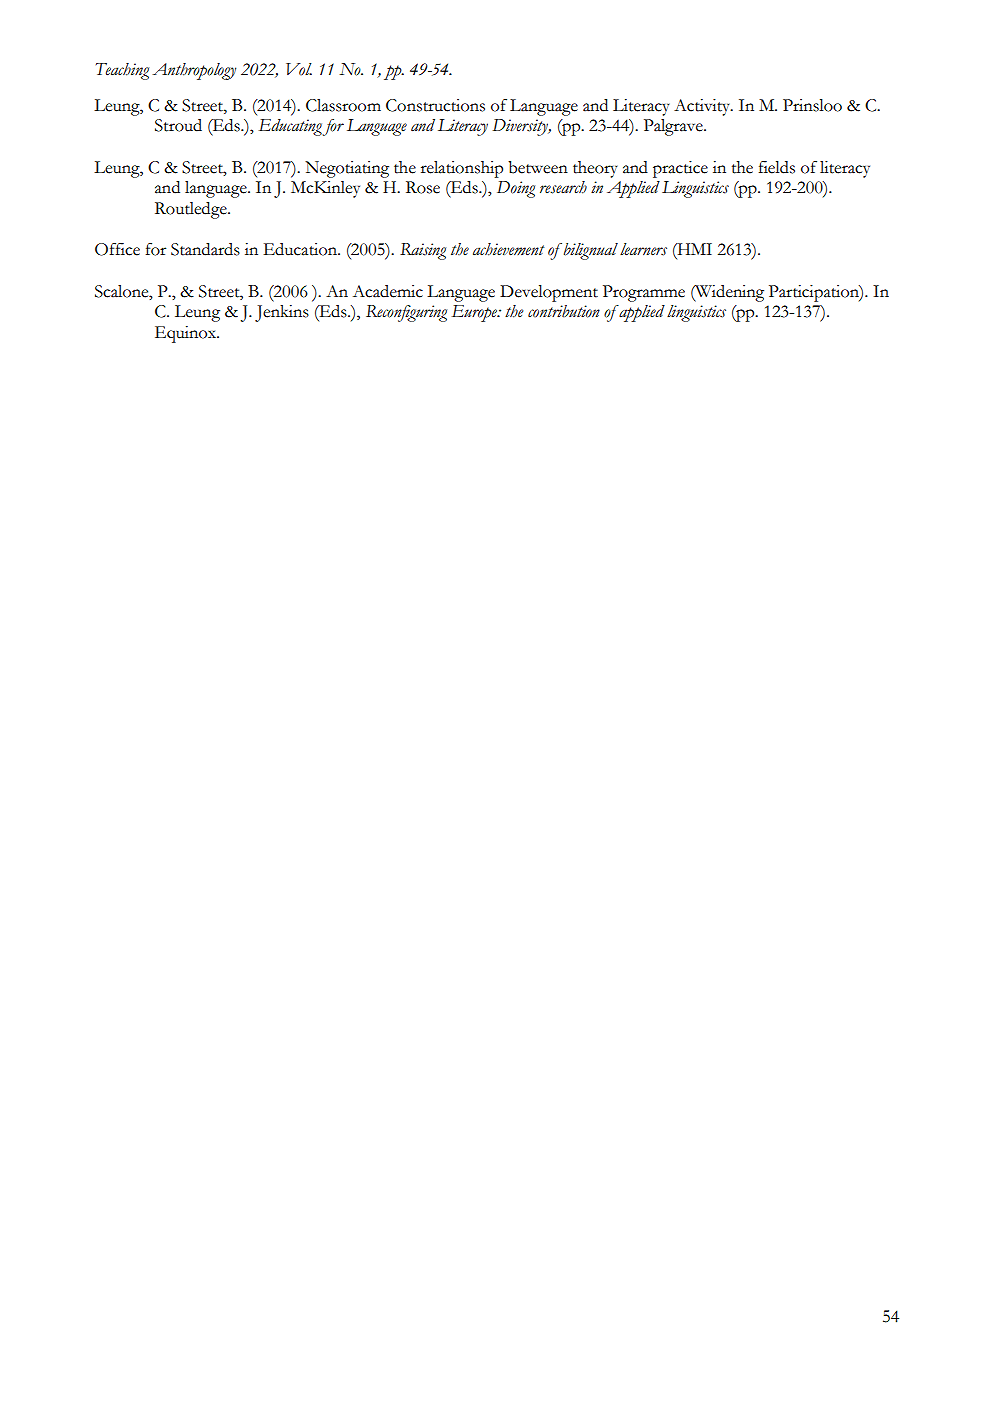 The height and width of the page is (1406, 994). I want to click on Routledge, so click(192, 210).
